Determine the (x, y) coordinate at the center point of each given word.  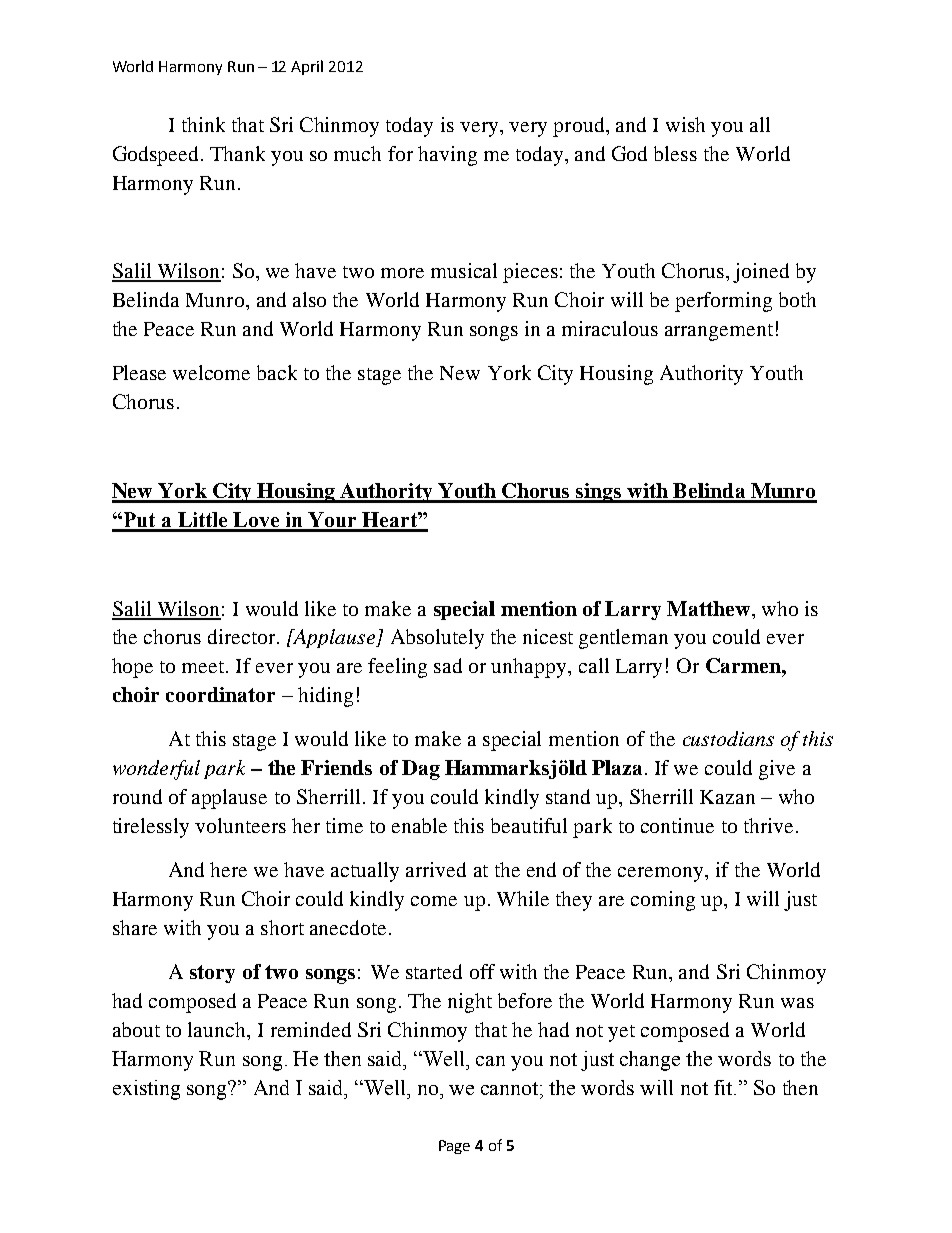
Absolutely (437, 639)
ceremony (662, 874)
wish (685, 124)
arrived (436, 869)
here (228, 869)
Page (454, 1147)
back (277, 372)
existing (146, 1090)
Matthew (710, 608)
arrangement (719, 332)
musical (464, 270)
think (203, 124)
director (243, 636)
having (447, 156)
